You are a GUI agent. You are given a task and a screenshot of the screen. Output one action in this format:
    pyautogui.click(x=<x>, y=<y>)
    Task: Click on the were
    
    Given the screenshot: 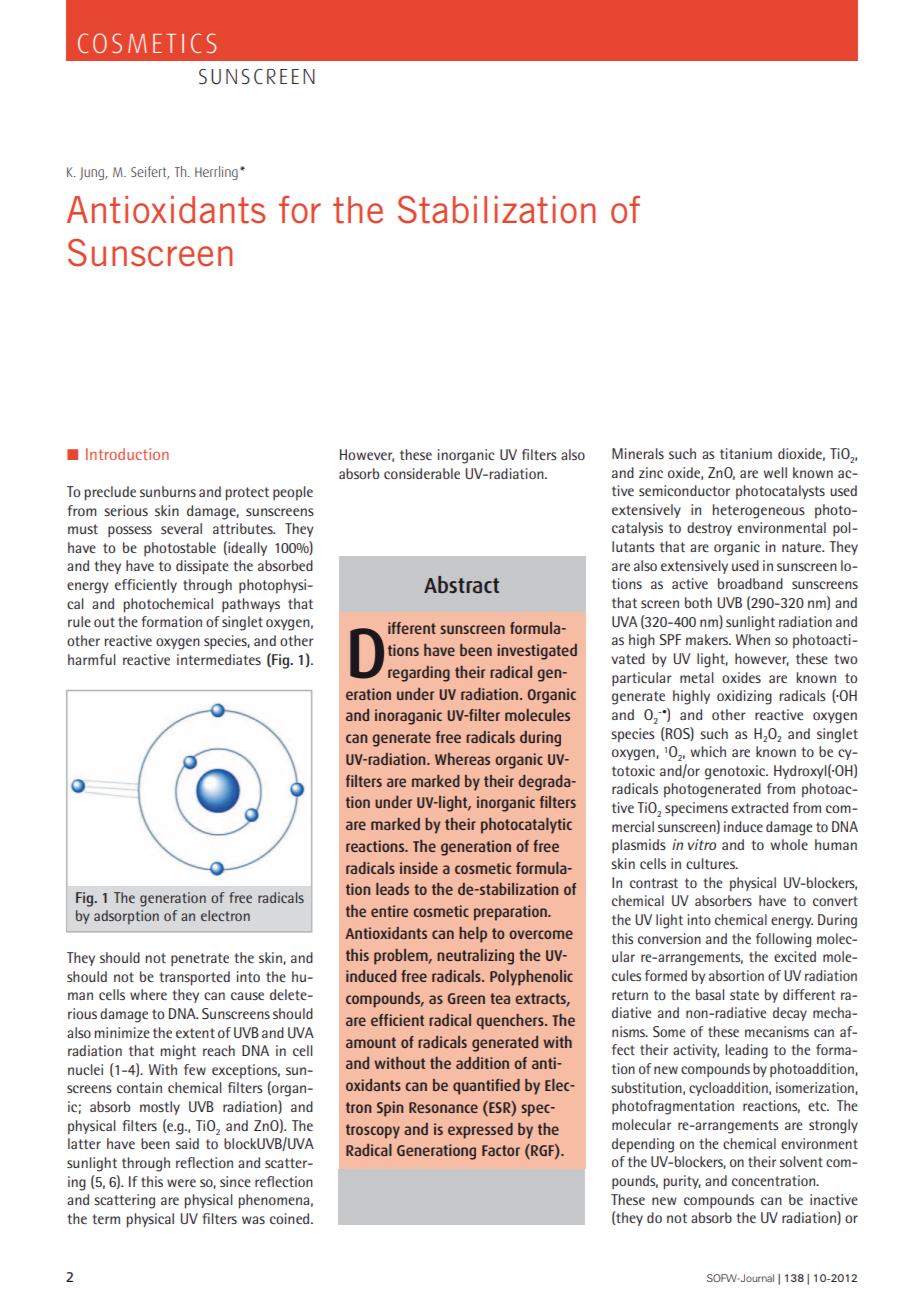 What is the action you would take?
    pyautogui.click(x=181, y=1183)
